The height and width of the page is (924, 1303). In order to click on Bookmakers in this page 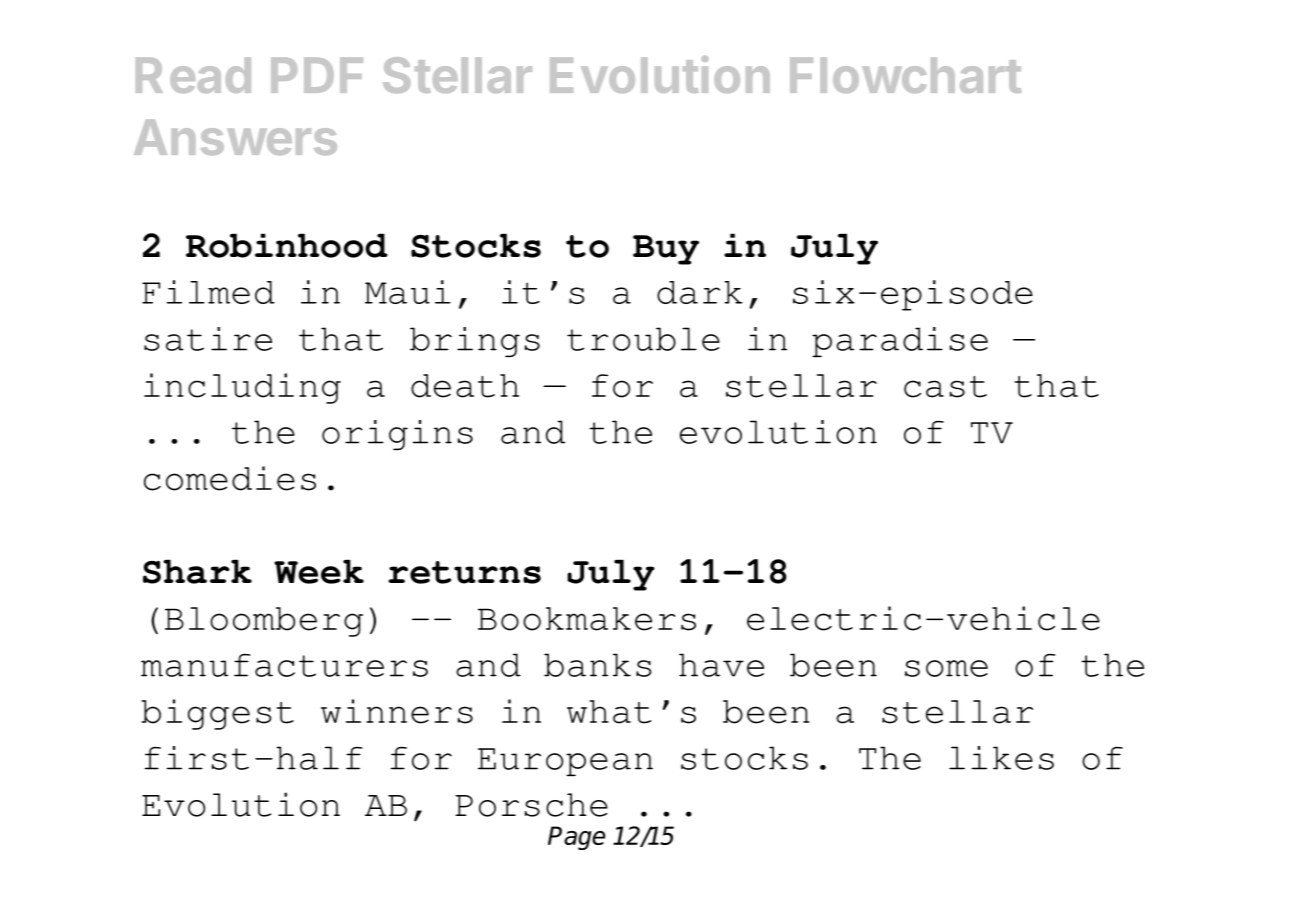, I will do `click(587, 619)`.
